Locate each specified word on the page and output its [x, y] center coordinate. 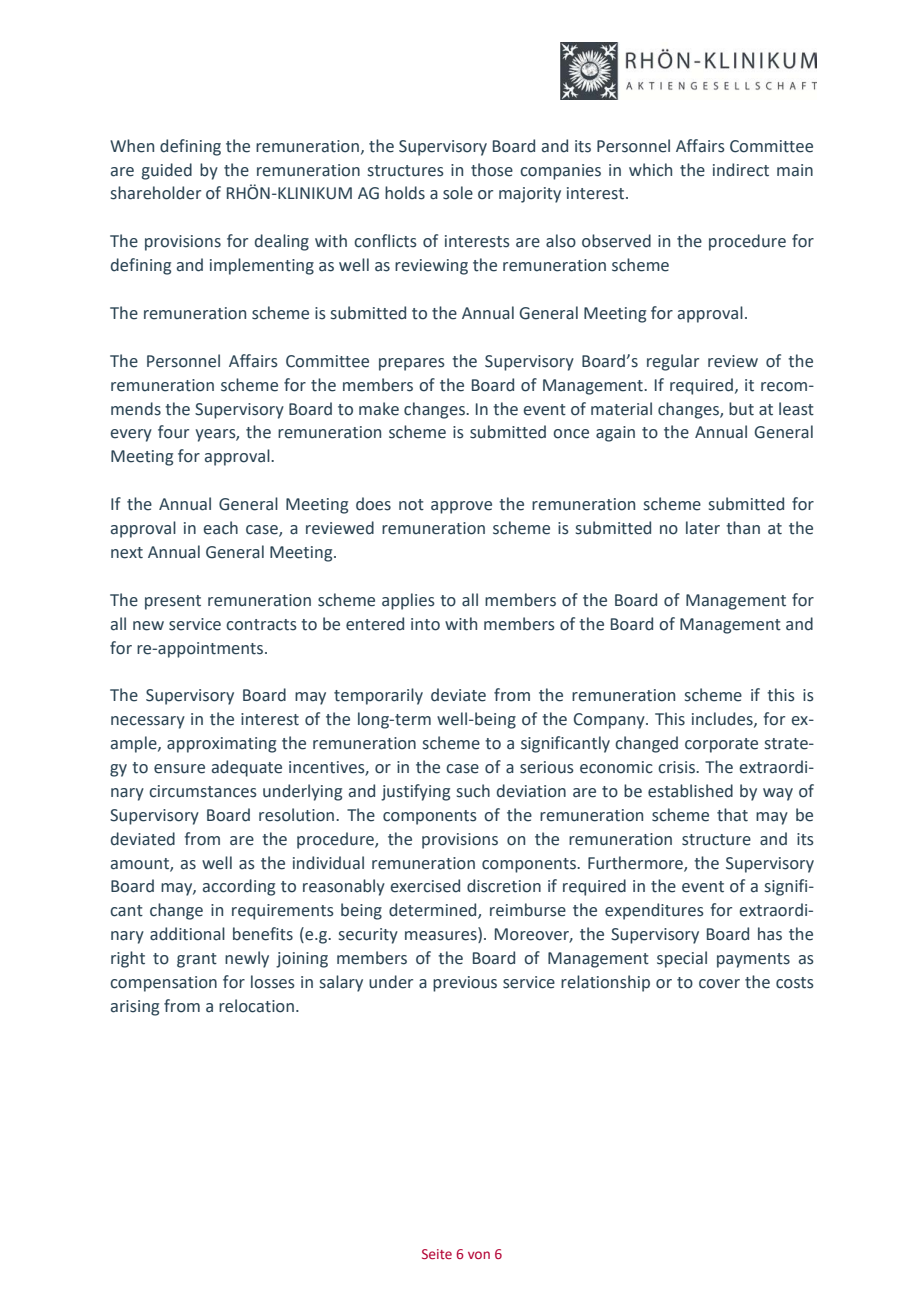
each [221, 528]
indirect [741, 170]
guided [167, 171]
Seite [437, 1254]
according [239, 887]
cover [719, 984]
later [703, 528]
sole [458, 193]
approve [461, 507]
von [479, 1255]
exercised [425, 886]
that [732, 815]
